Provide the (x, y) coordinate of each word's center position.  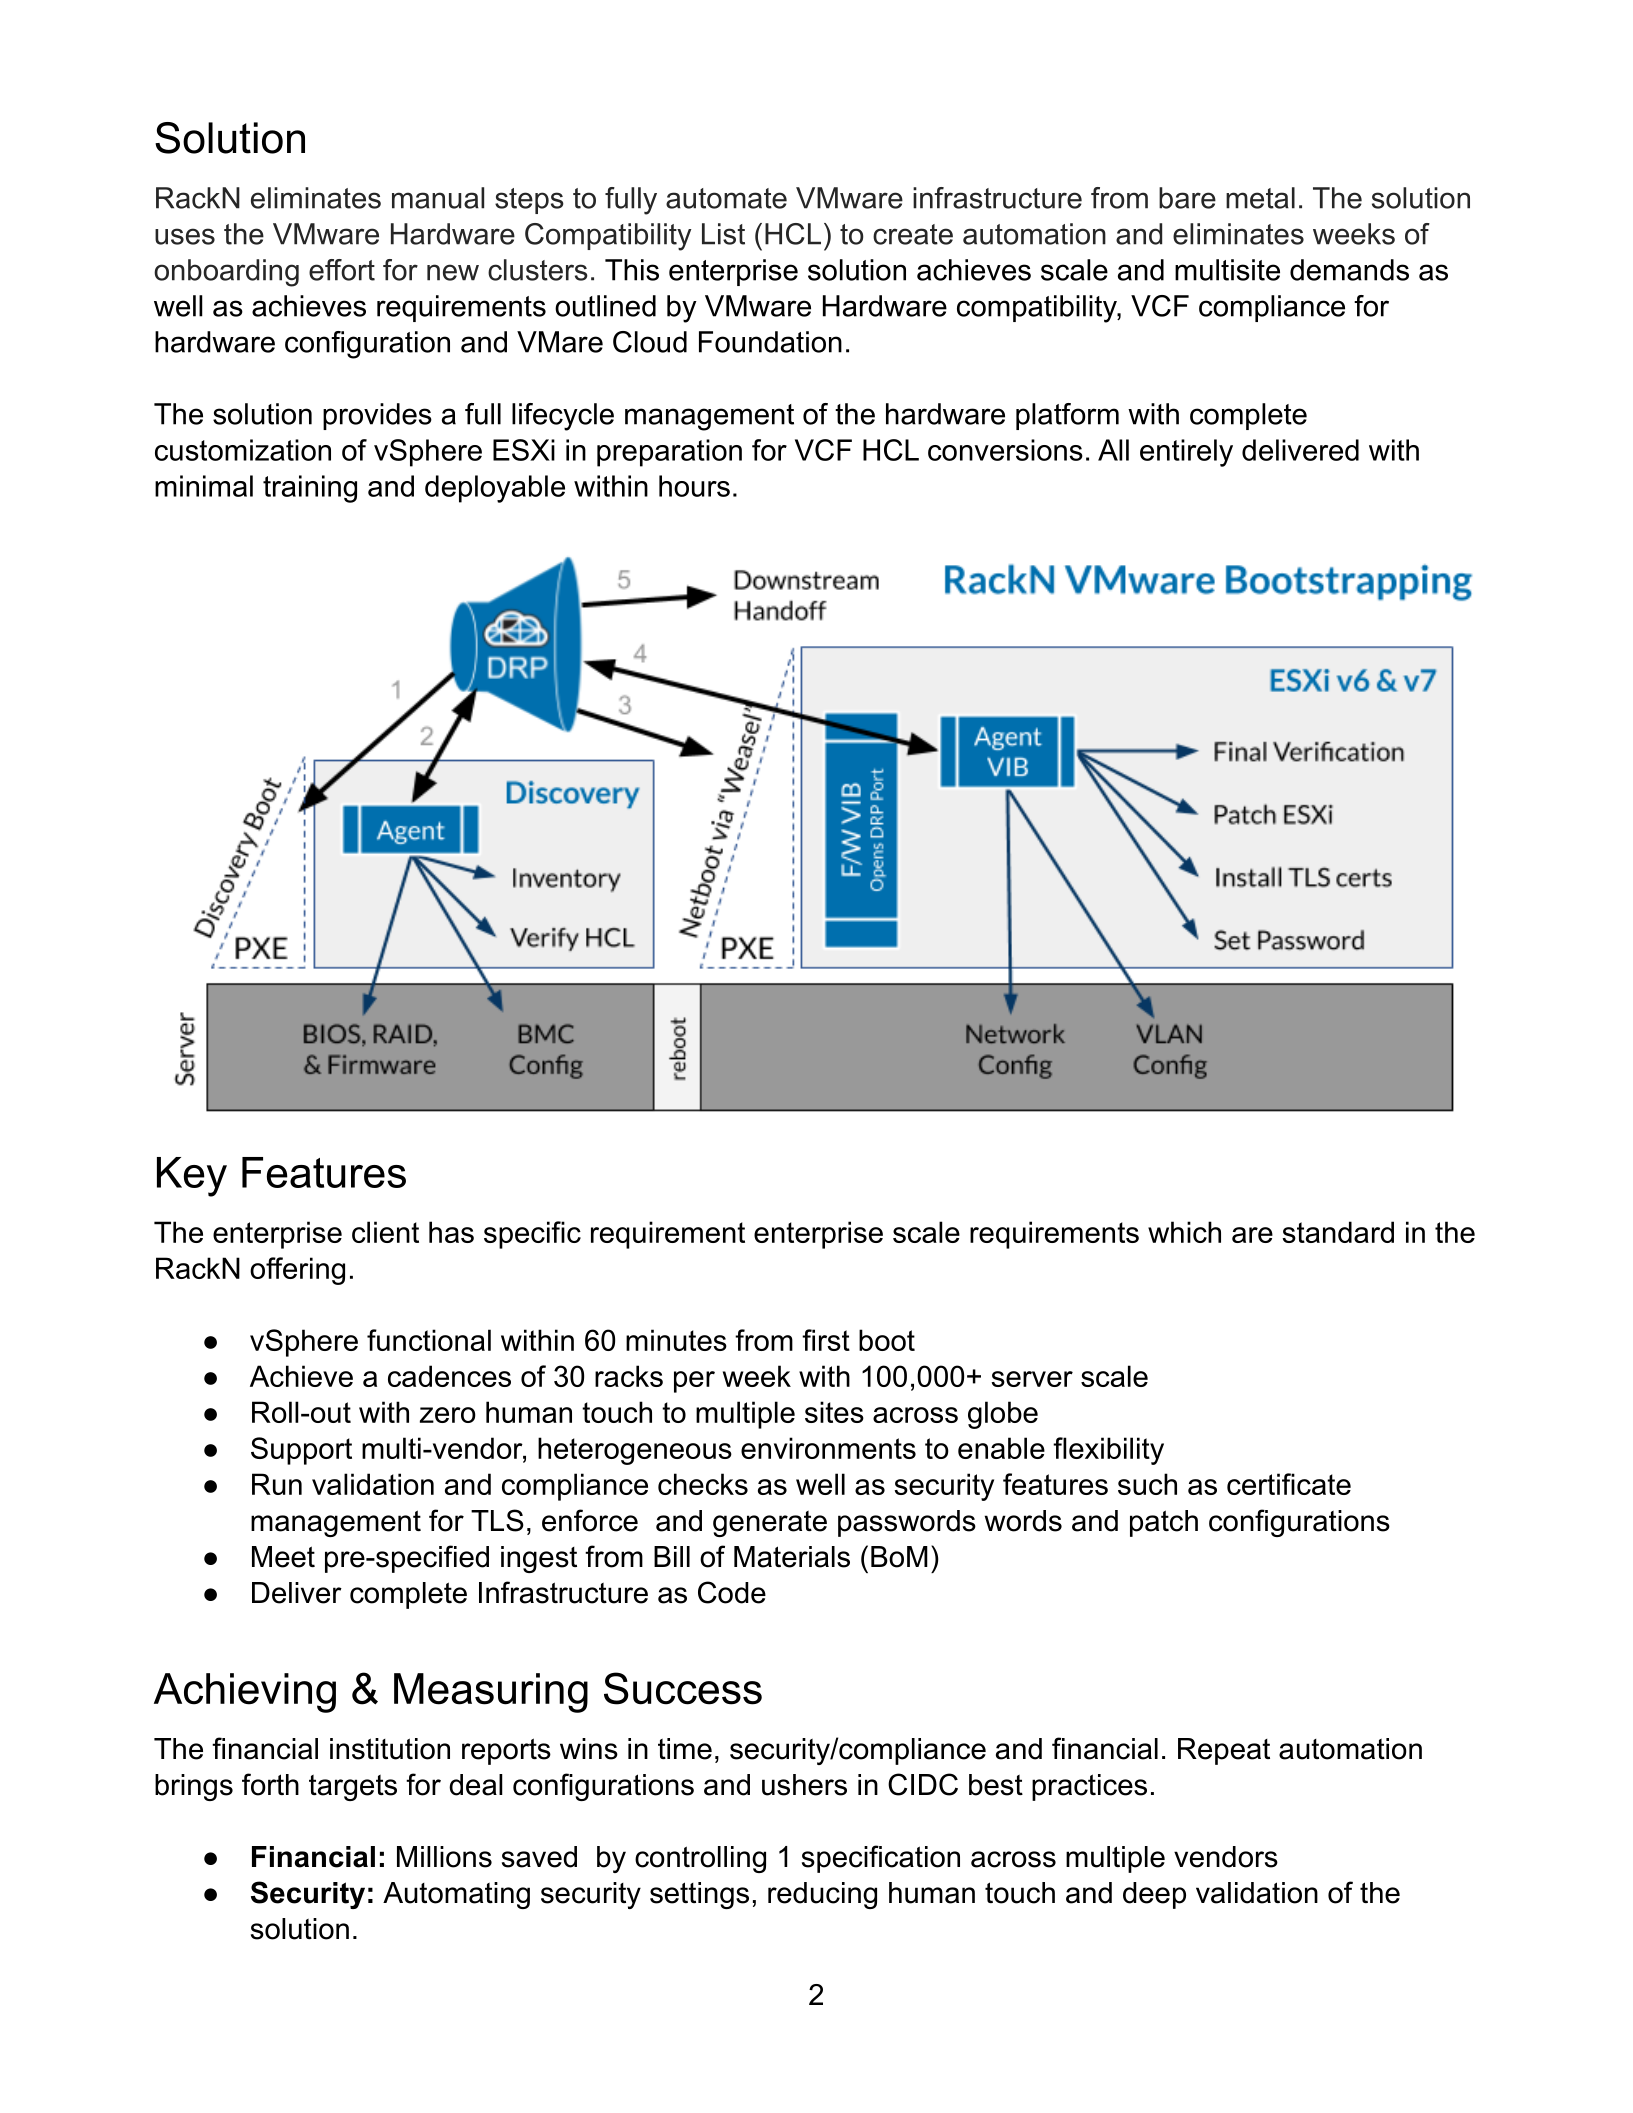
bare (1187, 198)
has (451, 1232)
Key (192, 1177)
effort (342, 270)
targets (353, 1788)
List (723, 234)
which (1184, 1232)
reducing (822, 1895)
